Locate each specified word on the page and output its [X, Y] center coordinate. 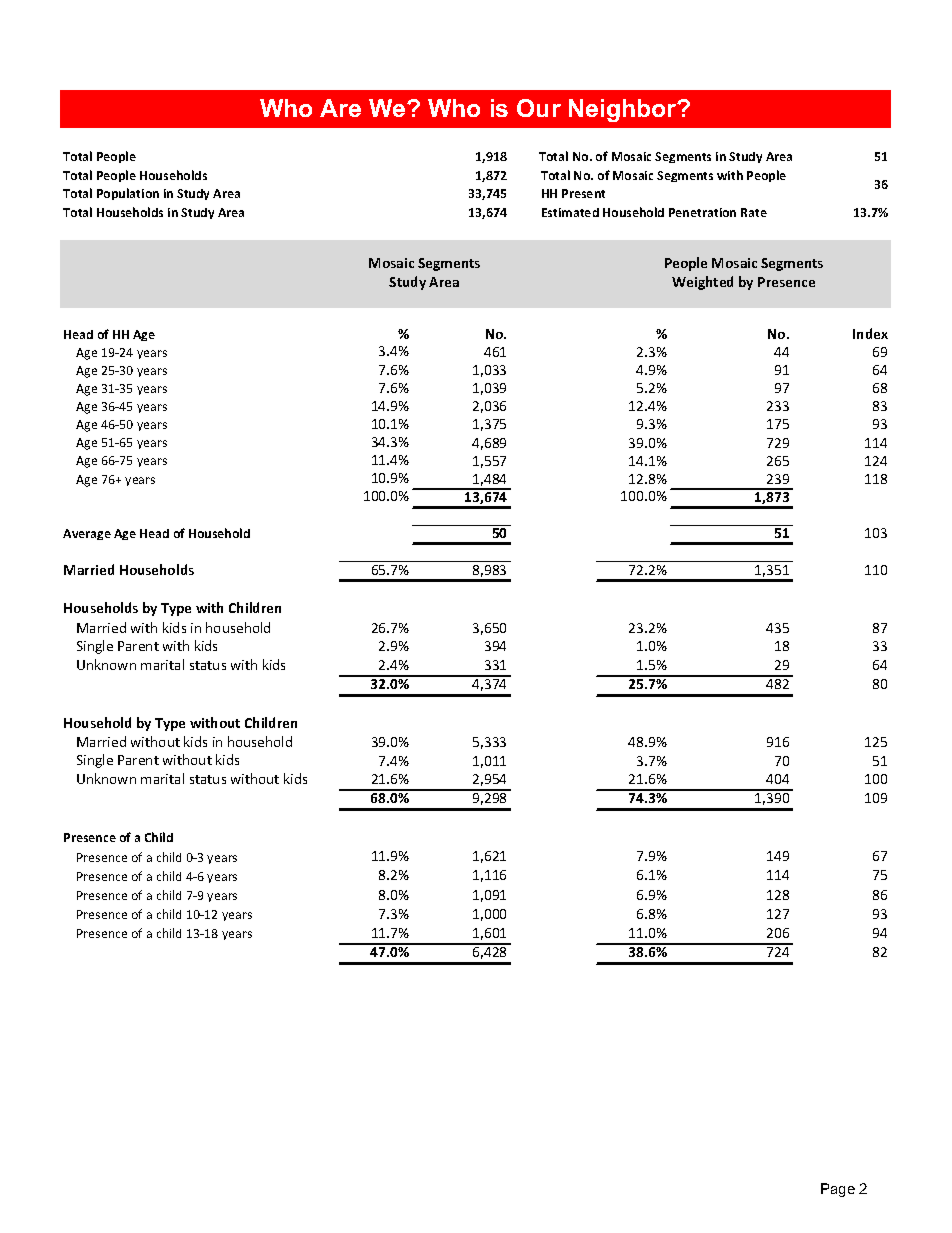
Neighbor [624, 110]
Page [838, 1190]
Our [539, 108]
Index [870, 333]
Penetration [702, 212]
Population [128, 194]
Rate [754, 212]
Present [583, 193]
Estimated [570, 212]
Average [87, 534]
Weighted [702, 283]
